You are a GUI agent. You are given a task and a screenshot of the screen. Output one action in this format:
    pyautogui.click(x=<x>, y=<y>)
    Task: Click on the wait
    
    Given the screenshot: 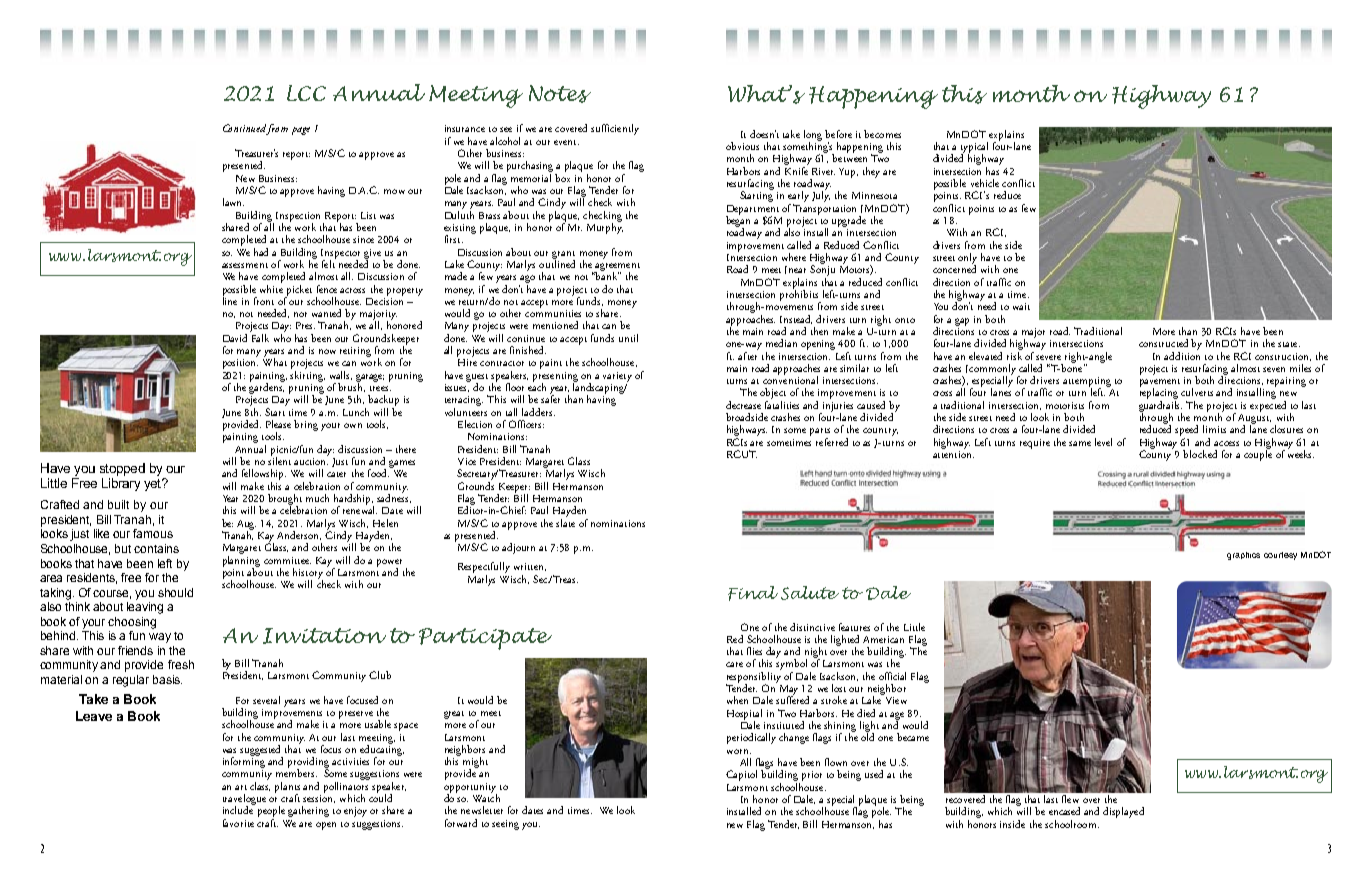 What is the action you would take?
    pyautogui.click(x=1021, y=306)
